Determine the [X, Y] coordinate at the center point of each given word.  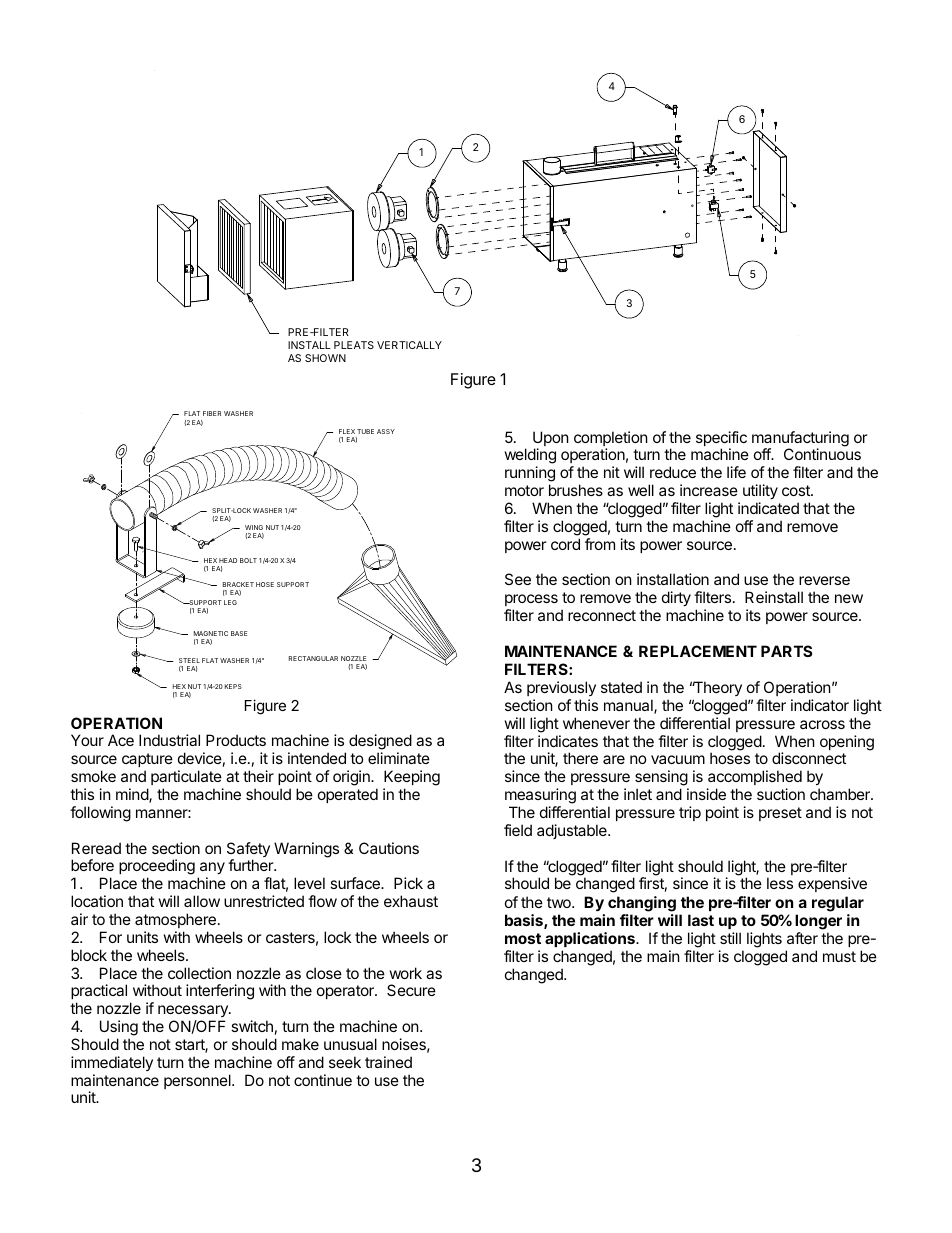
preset [780, 814]
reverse [824, 580]
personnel [198, 1081]
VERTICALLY [409, 345]
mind [133, 795]
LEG [230, 602]
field [518, 830]
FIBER [212, 413]
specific [721, 440]
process [531, 600]
